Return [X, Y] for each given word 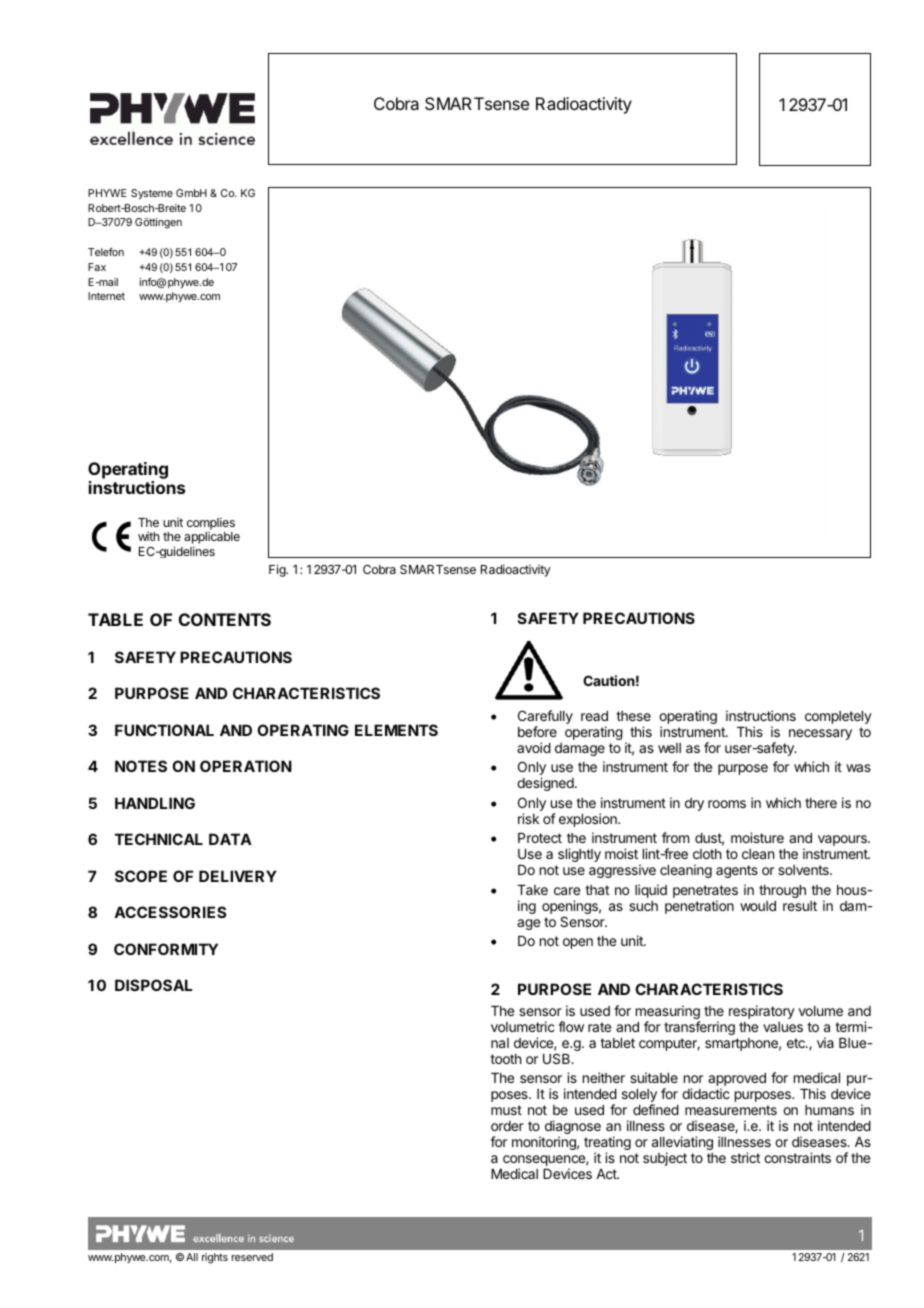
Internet [106, 296]
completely [838, 717]
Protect [540, 838]
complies [211, 525]
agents [737, 871]
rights [215, 1258]
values [783, 1027]
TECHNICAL [159, 839]
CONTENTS [225, 619]
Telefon [106, 252]
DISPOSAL [153, 985]
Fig [278, 570]
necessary [820, 734]
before [537, 731]
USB [558, 1058]
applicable [212, 539]
